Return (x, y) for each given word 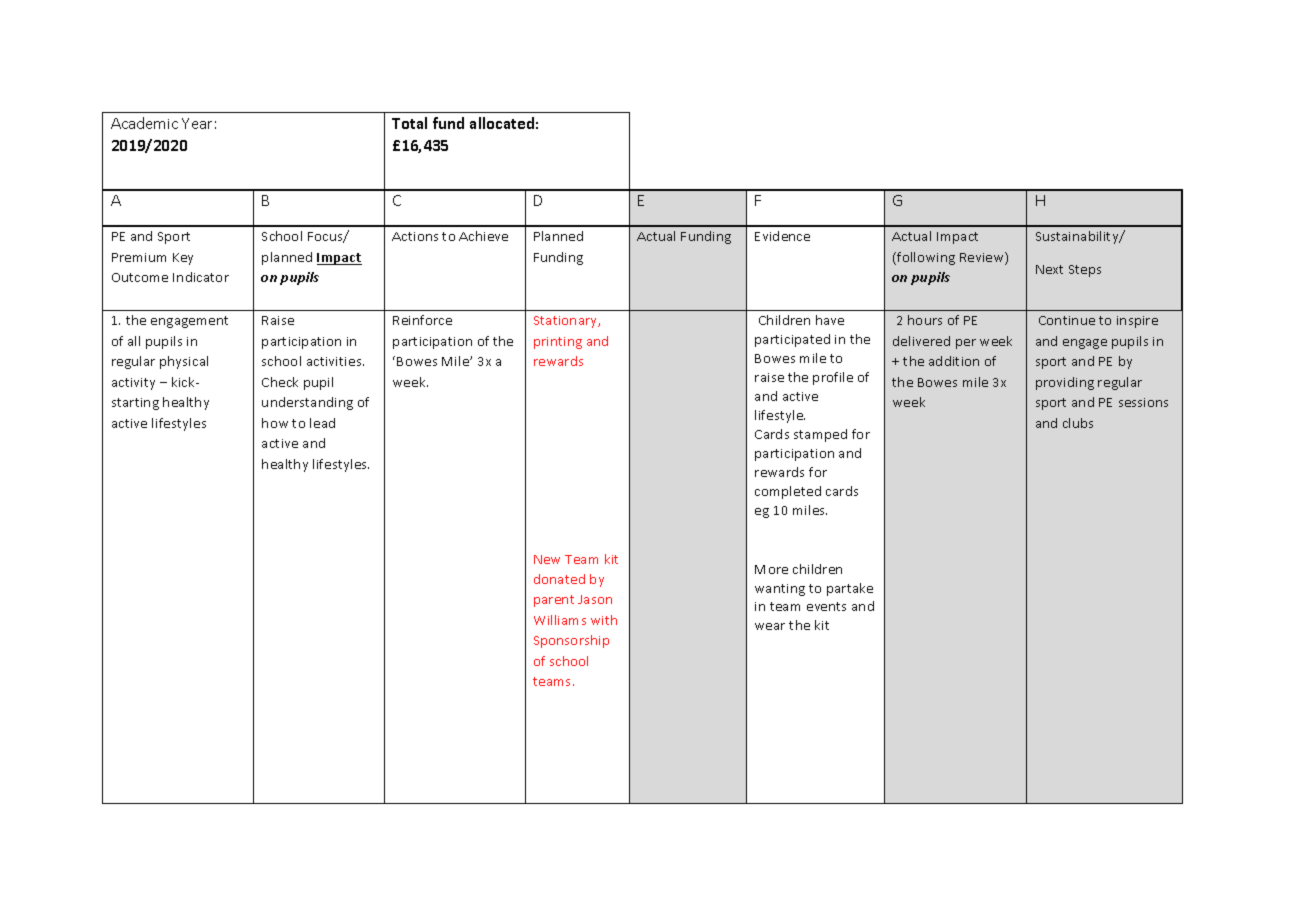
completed (788, 492)
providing (1065, 383)
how (275, 423)
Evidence (782, 236)
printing (558, 343)
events (826, 606)
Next (1049, 269)
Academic (144, 123)
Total (409, 123)
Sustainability (1078, 237)
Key (183, 259)
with (604, 620)
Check (280, 382)
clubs (1078, 423)
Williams (560, 620)
